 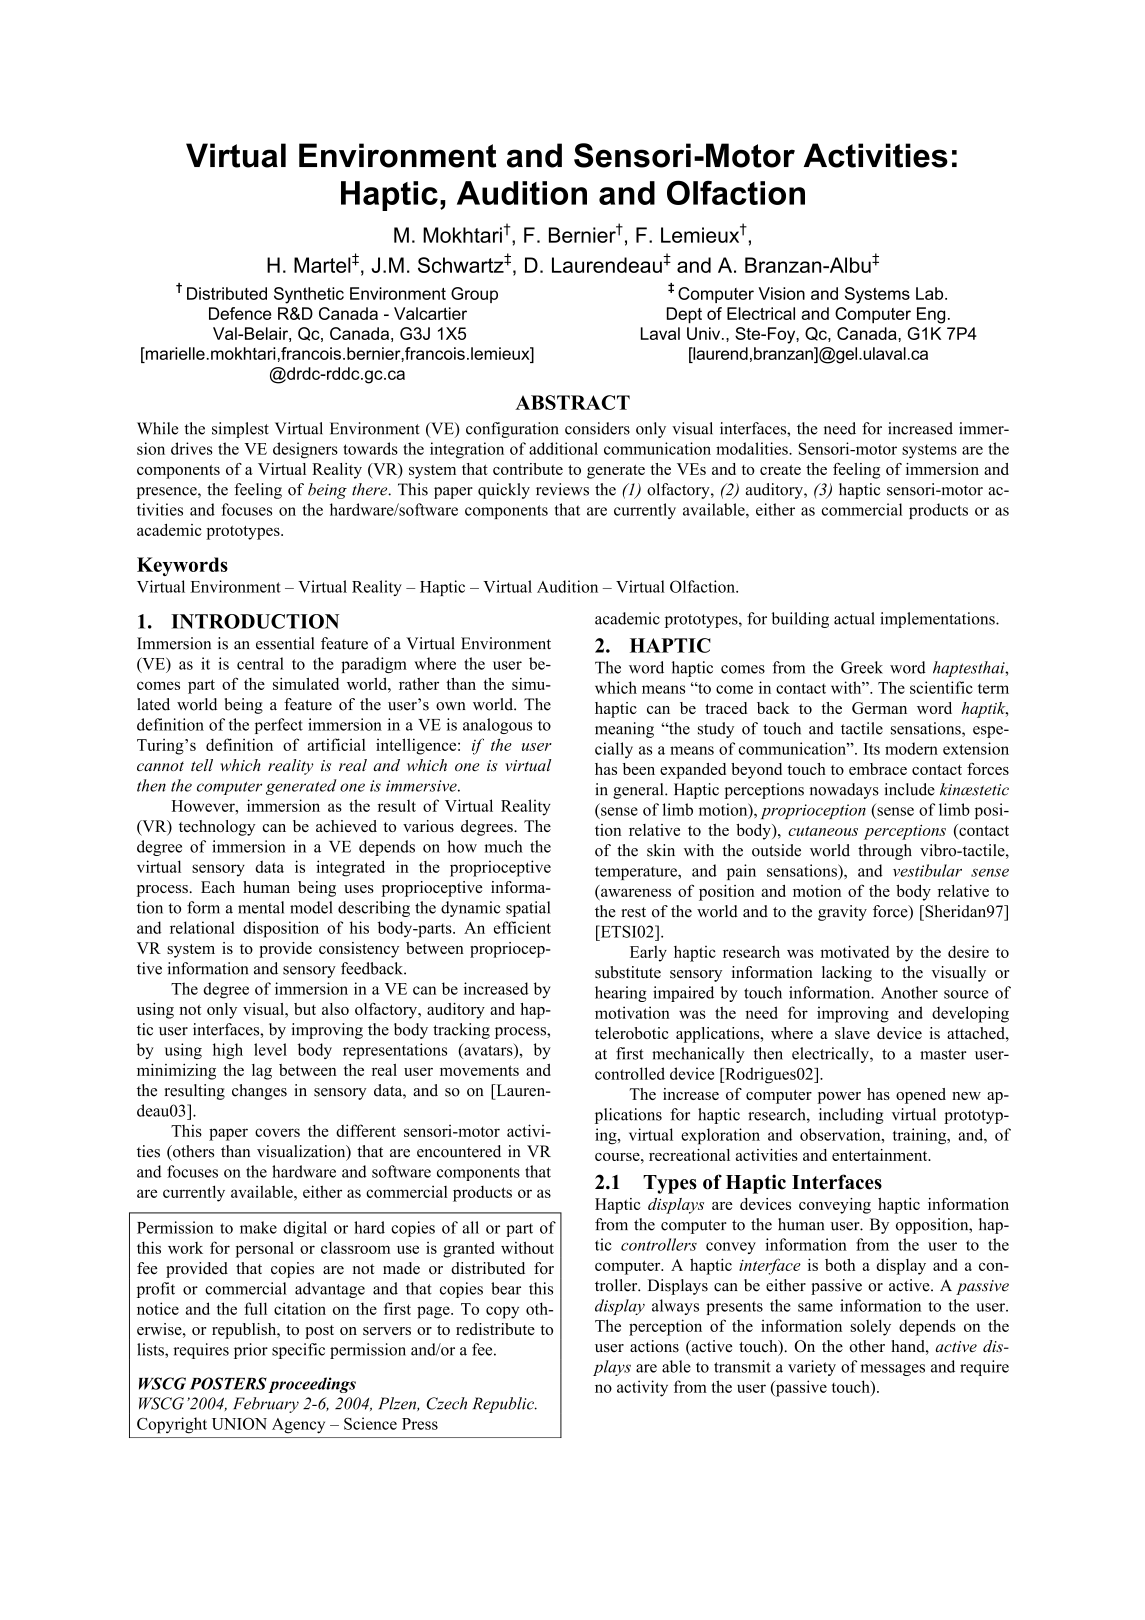 What do you see at coordinates (266, 1405) in the page?
I see `February` at bounding box center [266, 1405].
